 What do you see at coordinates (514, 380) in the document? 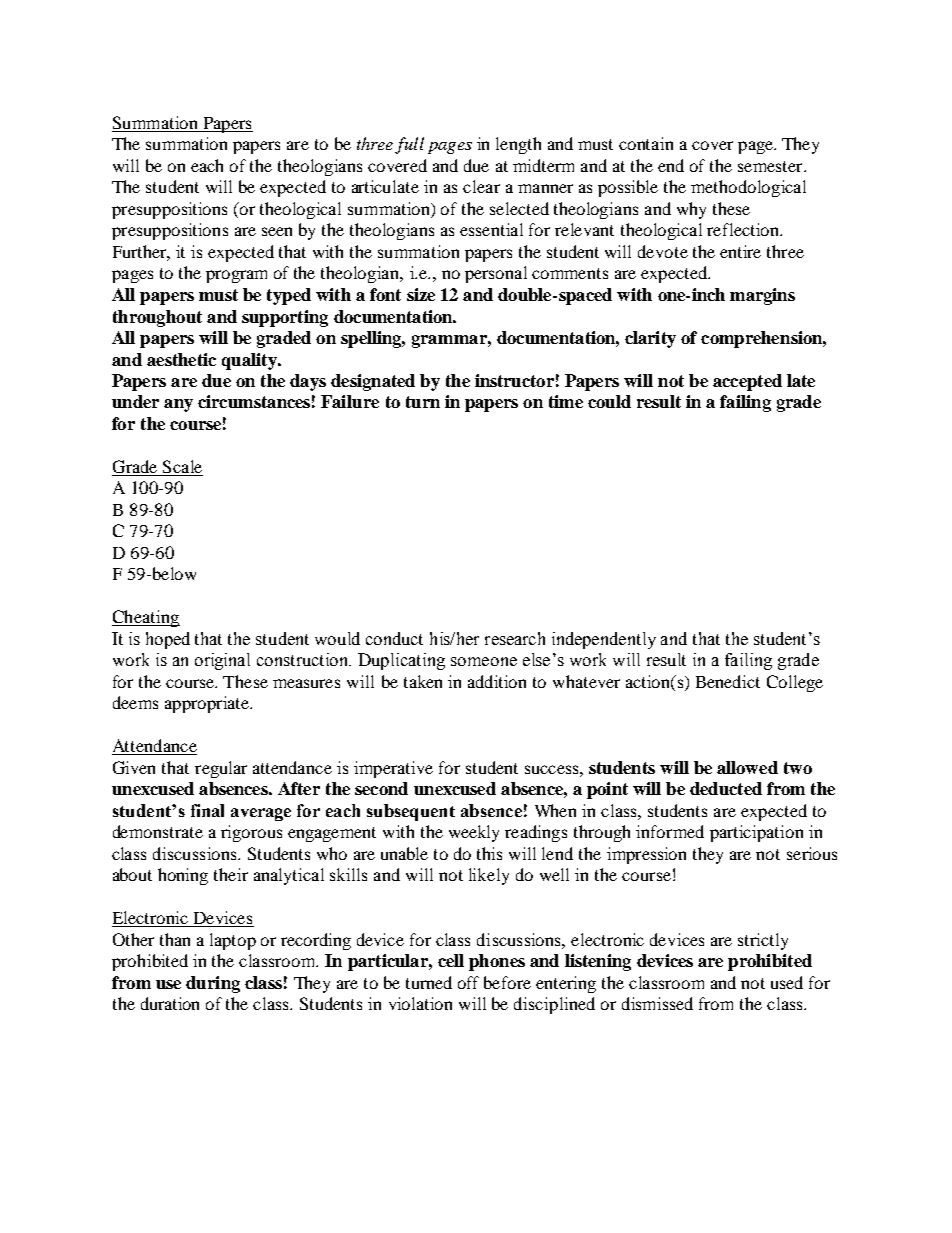
I see `instructor` at bounding box center [514, 380].
